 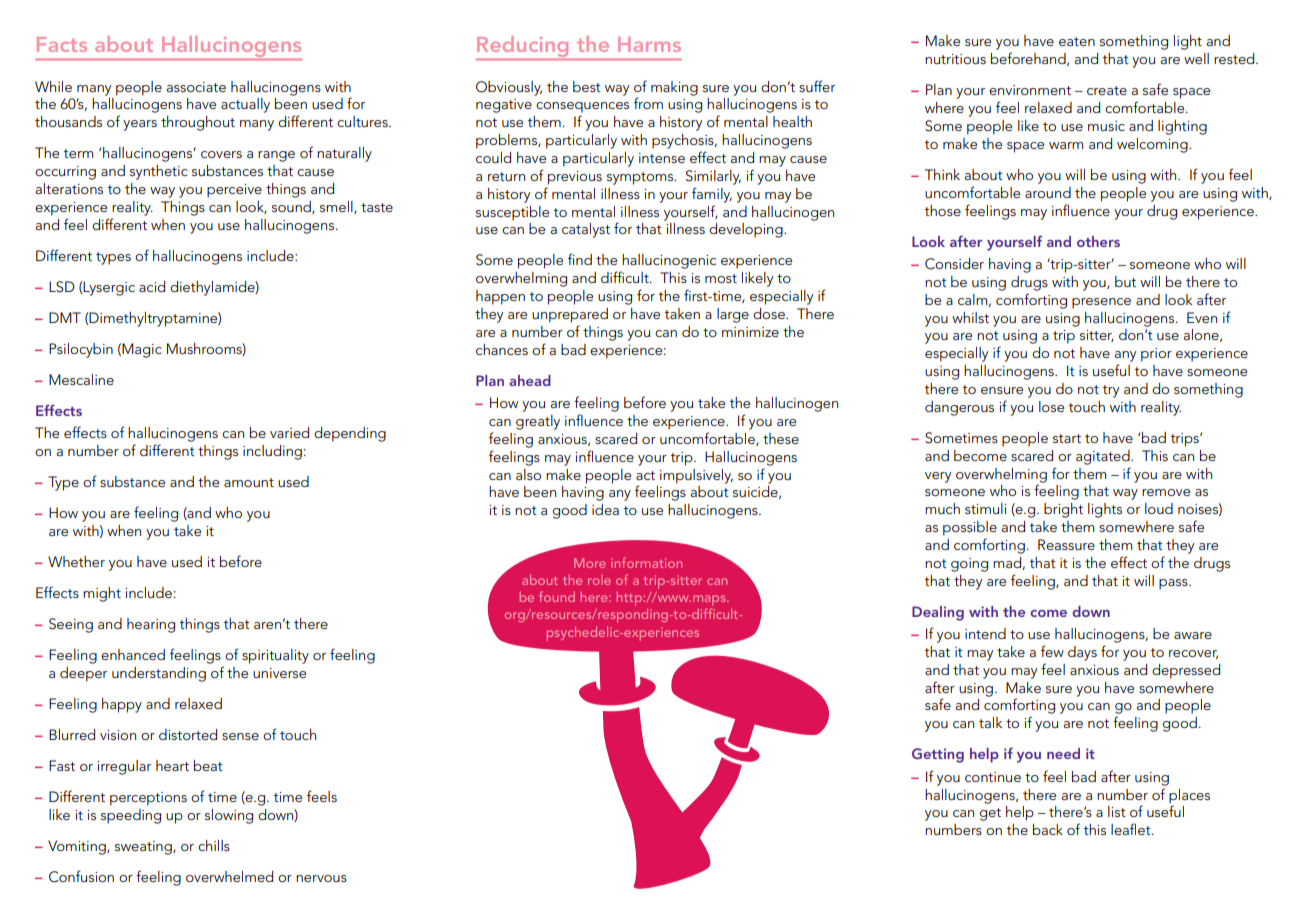 I want to click on create, so click(x=1107, y=90).
